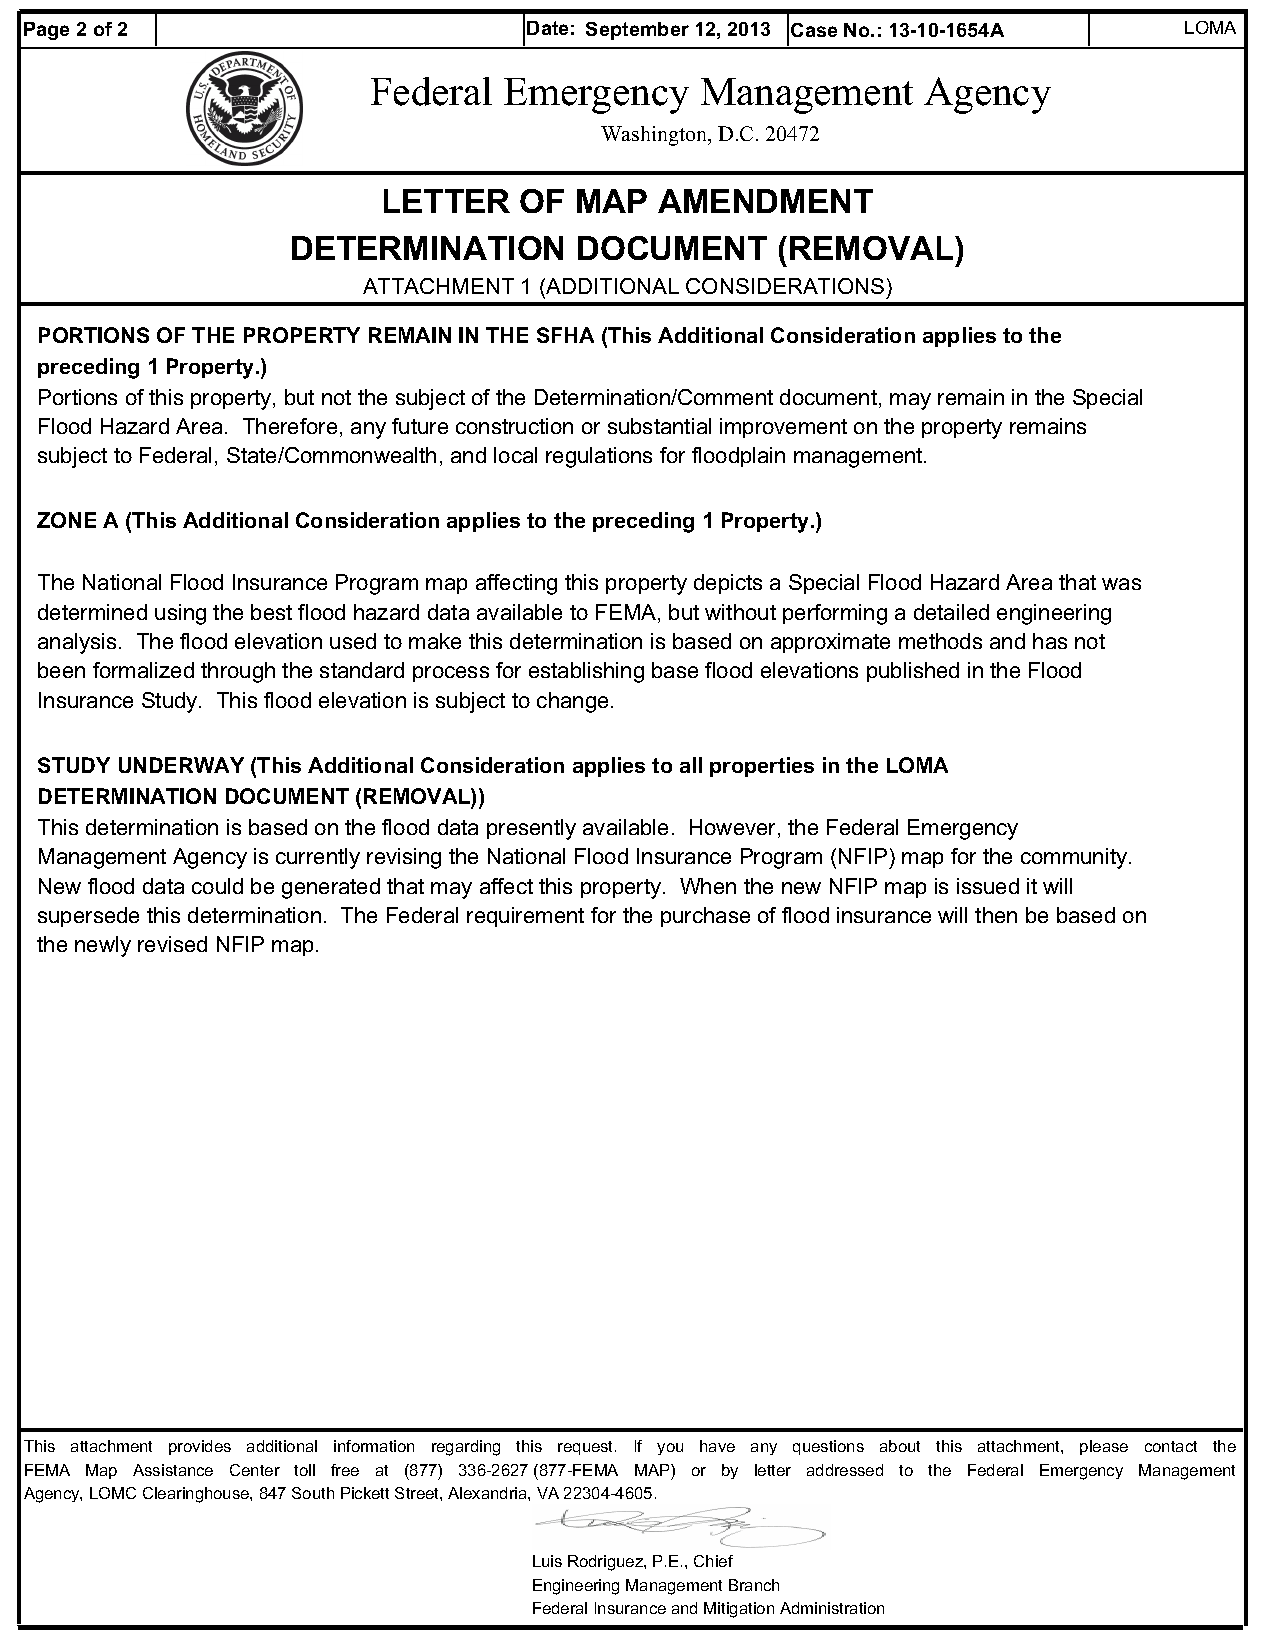 This screenshot has width=1263, height=1634. What do you see at coordinates (46, 31) in the screenshot?
I see `Page` at bounding box center [46, 31].
